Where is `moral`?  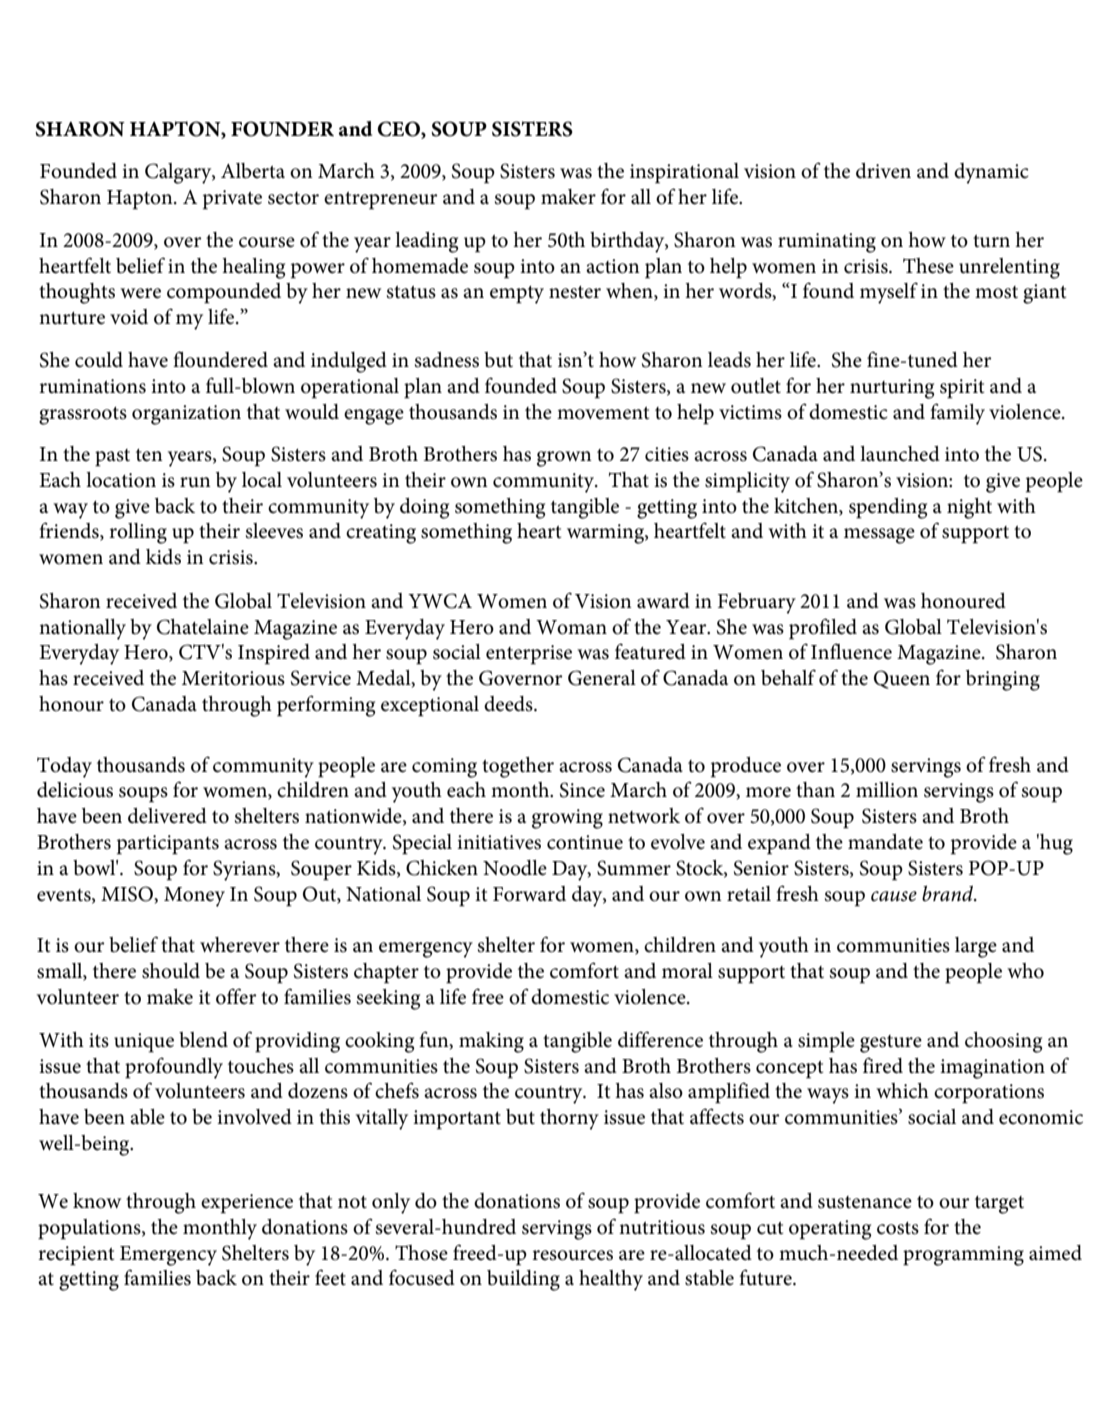 moral is located at coordinates (687, 971).
